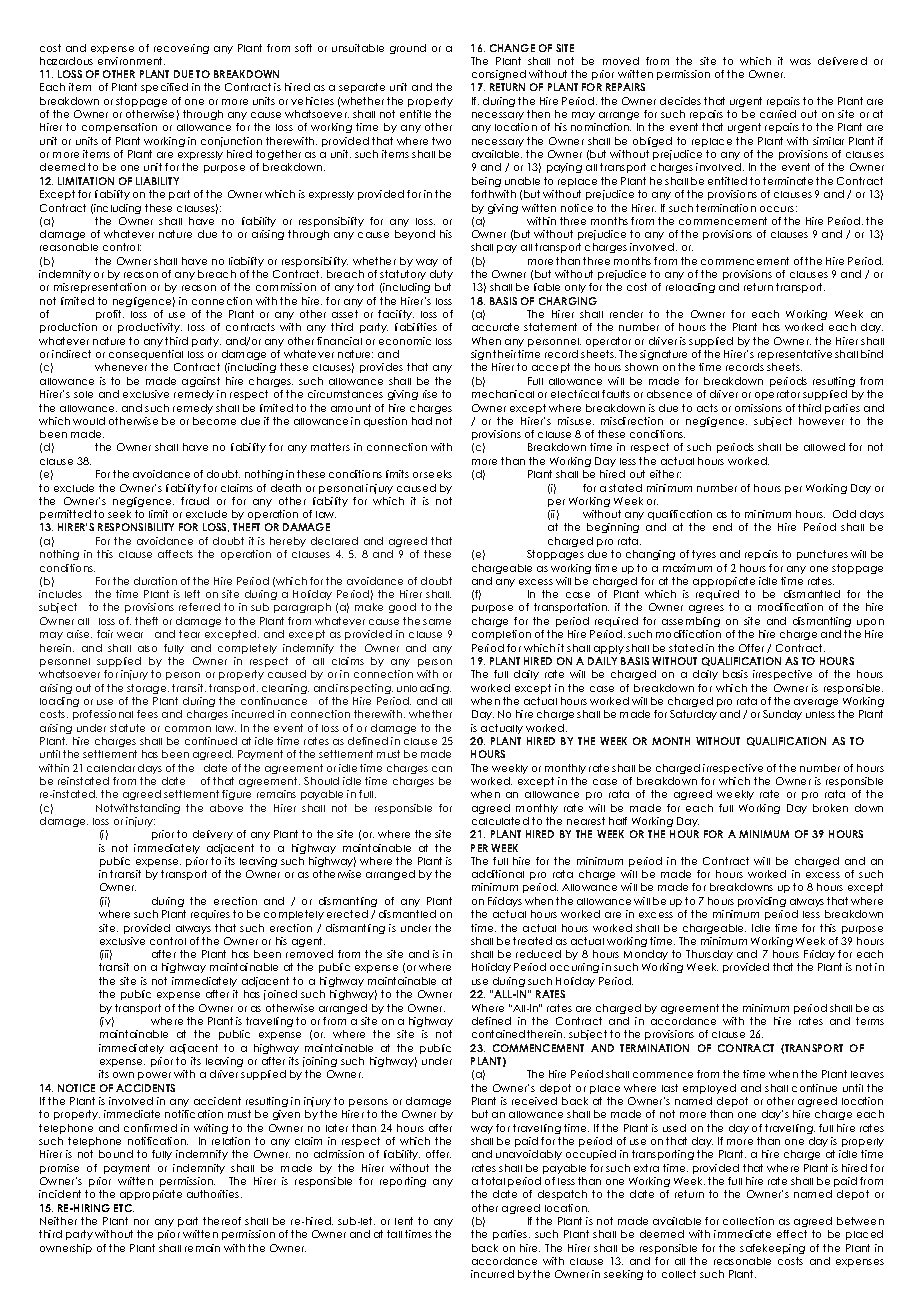  I want to click on was, so click(800, 62).
